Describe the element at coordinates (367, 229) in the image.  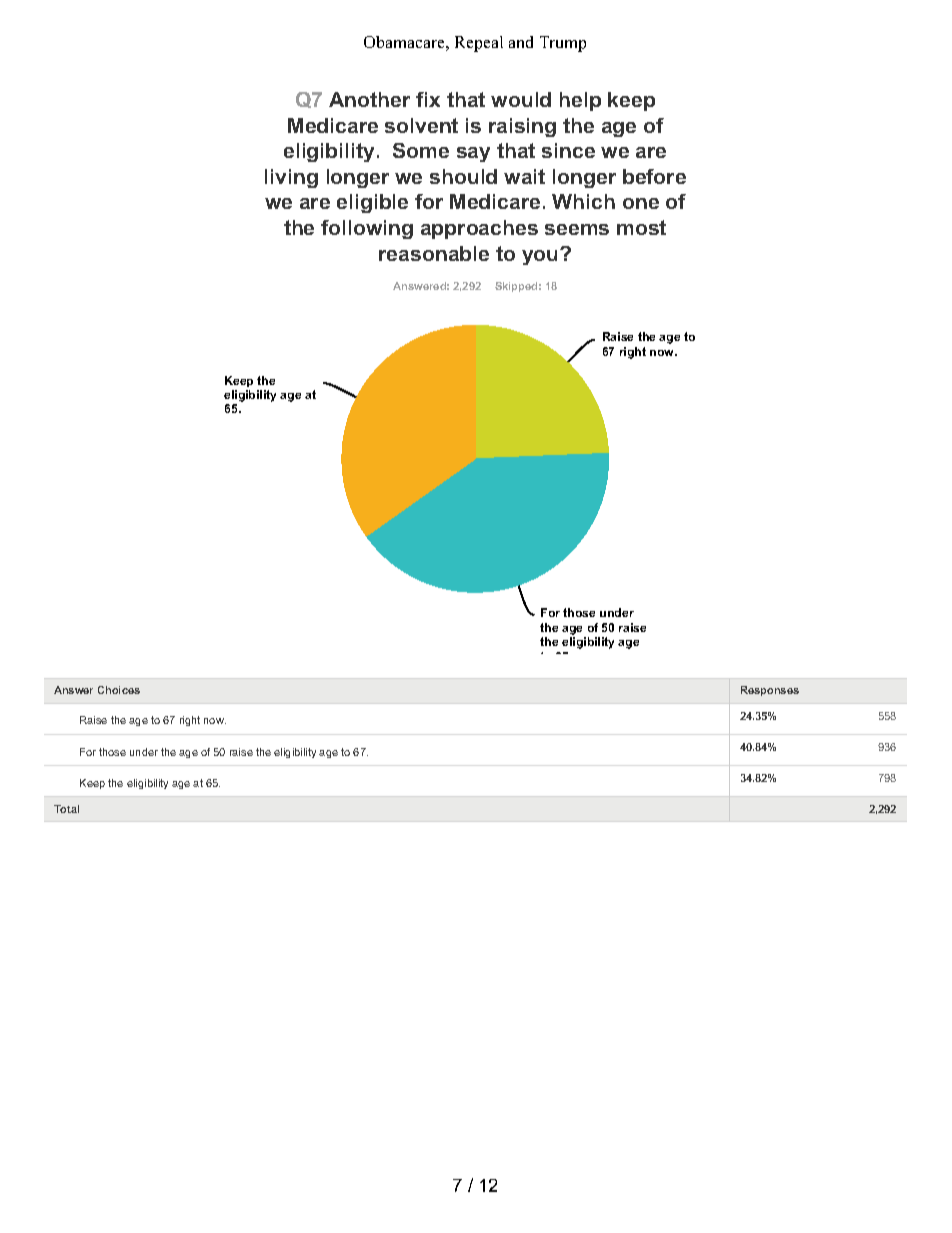
I see `following` at that location.
